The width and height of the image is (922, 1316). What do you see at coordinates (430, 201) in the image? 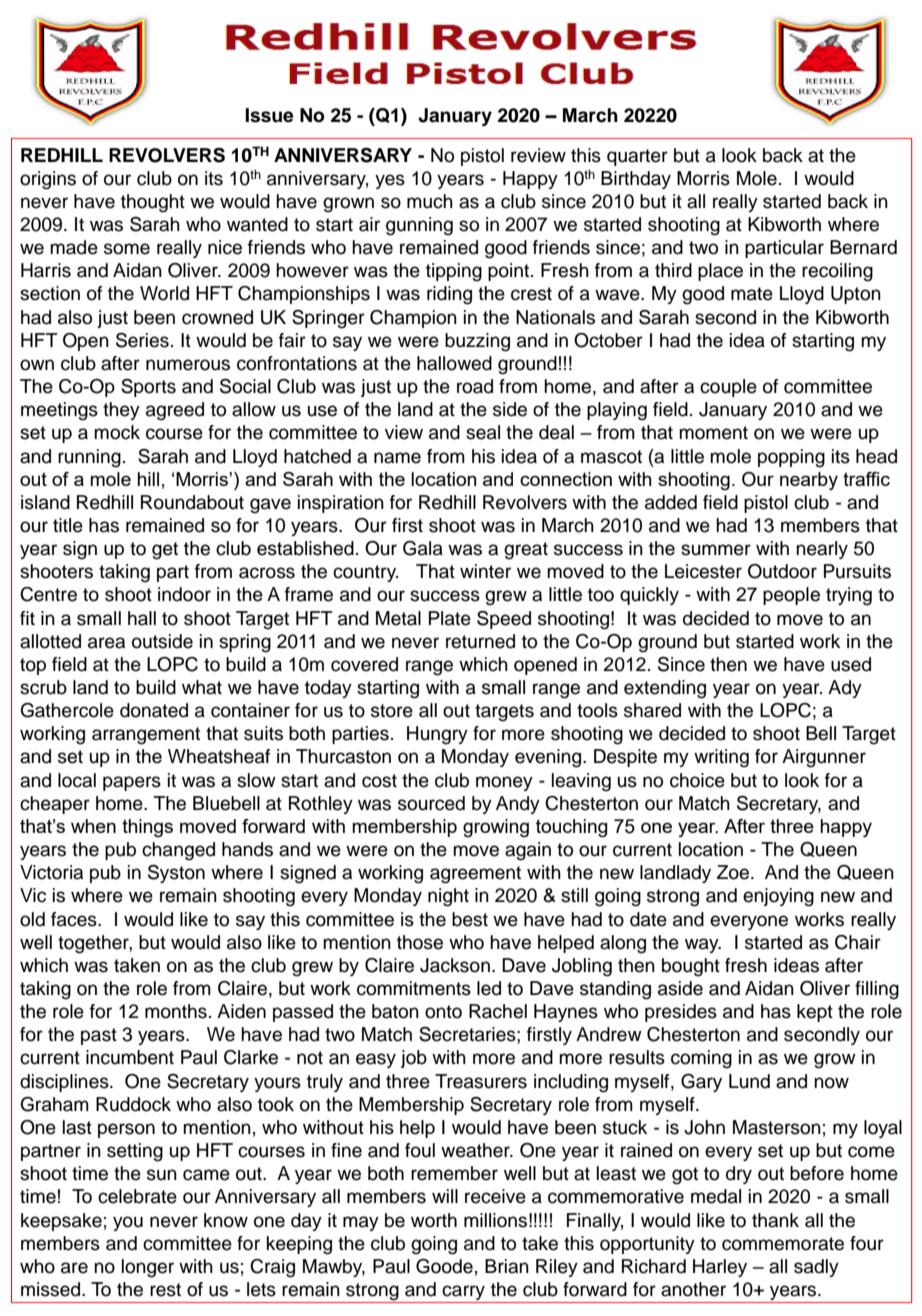
I see `much` at bounding box center [430, 201].
